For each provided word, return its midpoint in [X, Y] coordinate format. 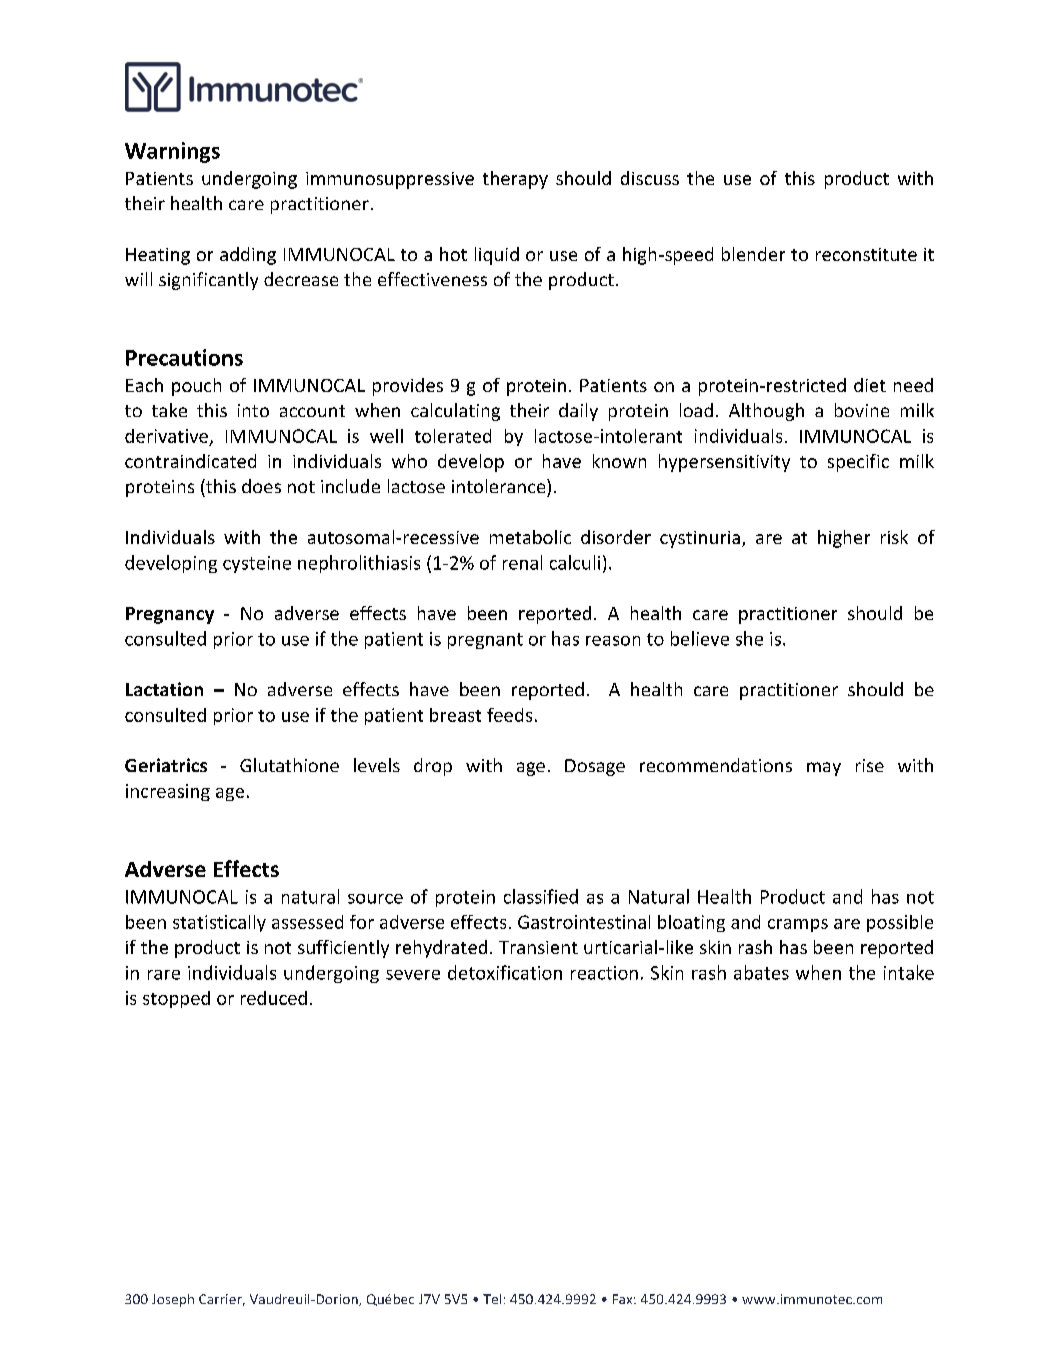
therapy [515, 180]
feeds [509, 715]
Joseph [173, 1300]
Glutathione [289, 765]
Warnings [172, 152]
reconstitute [866, 254]
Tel [492, 1299]
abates [761, 972]
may [824, 769]
